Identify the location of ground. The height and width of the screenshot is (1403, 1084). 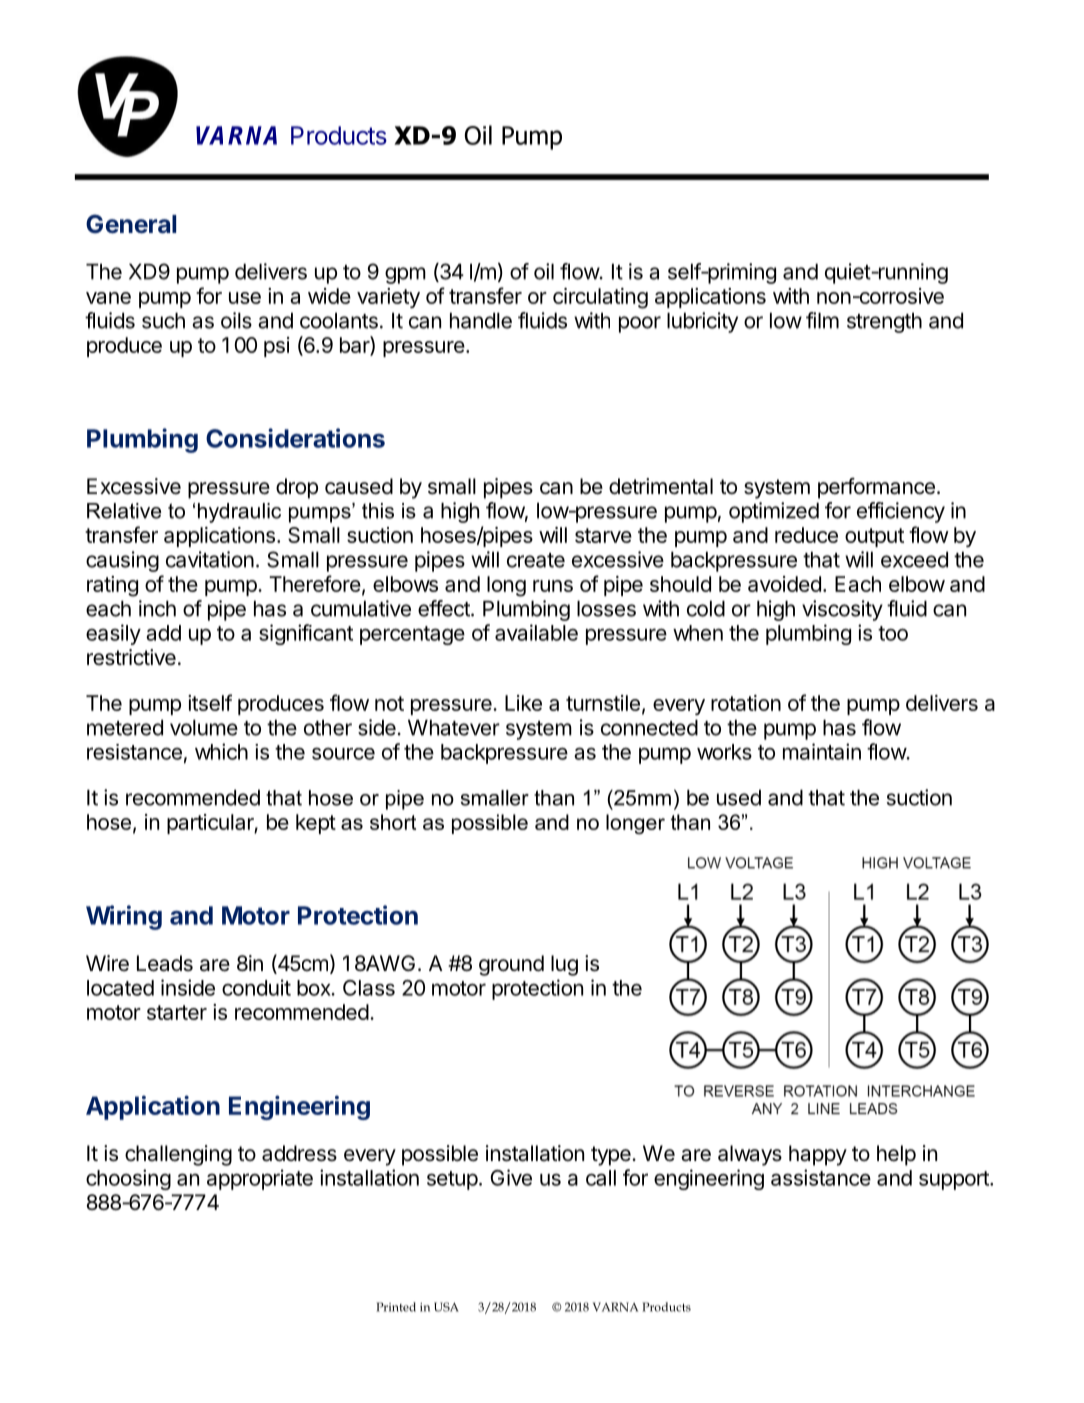
(511, 965).
